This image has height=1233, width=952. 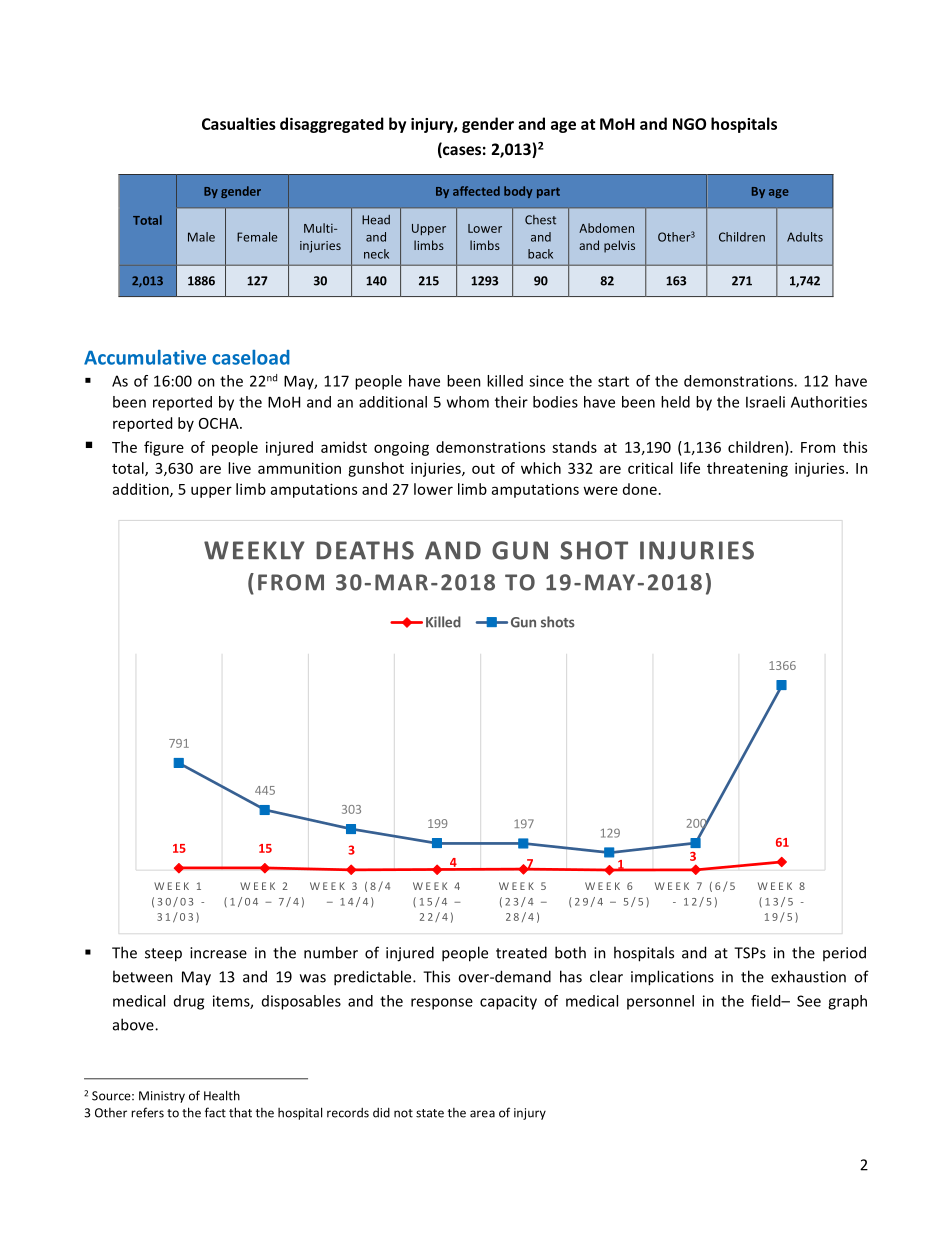 What do you see at coordinates (254, 550) in the image?
I see `WEEKLY` at bounding box center [254, 550].
